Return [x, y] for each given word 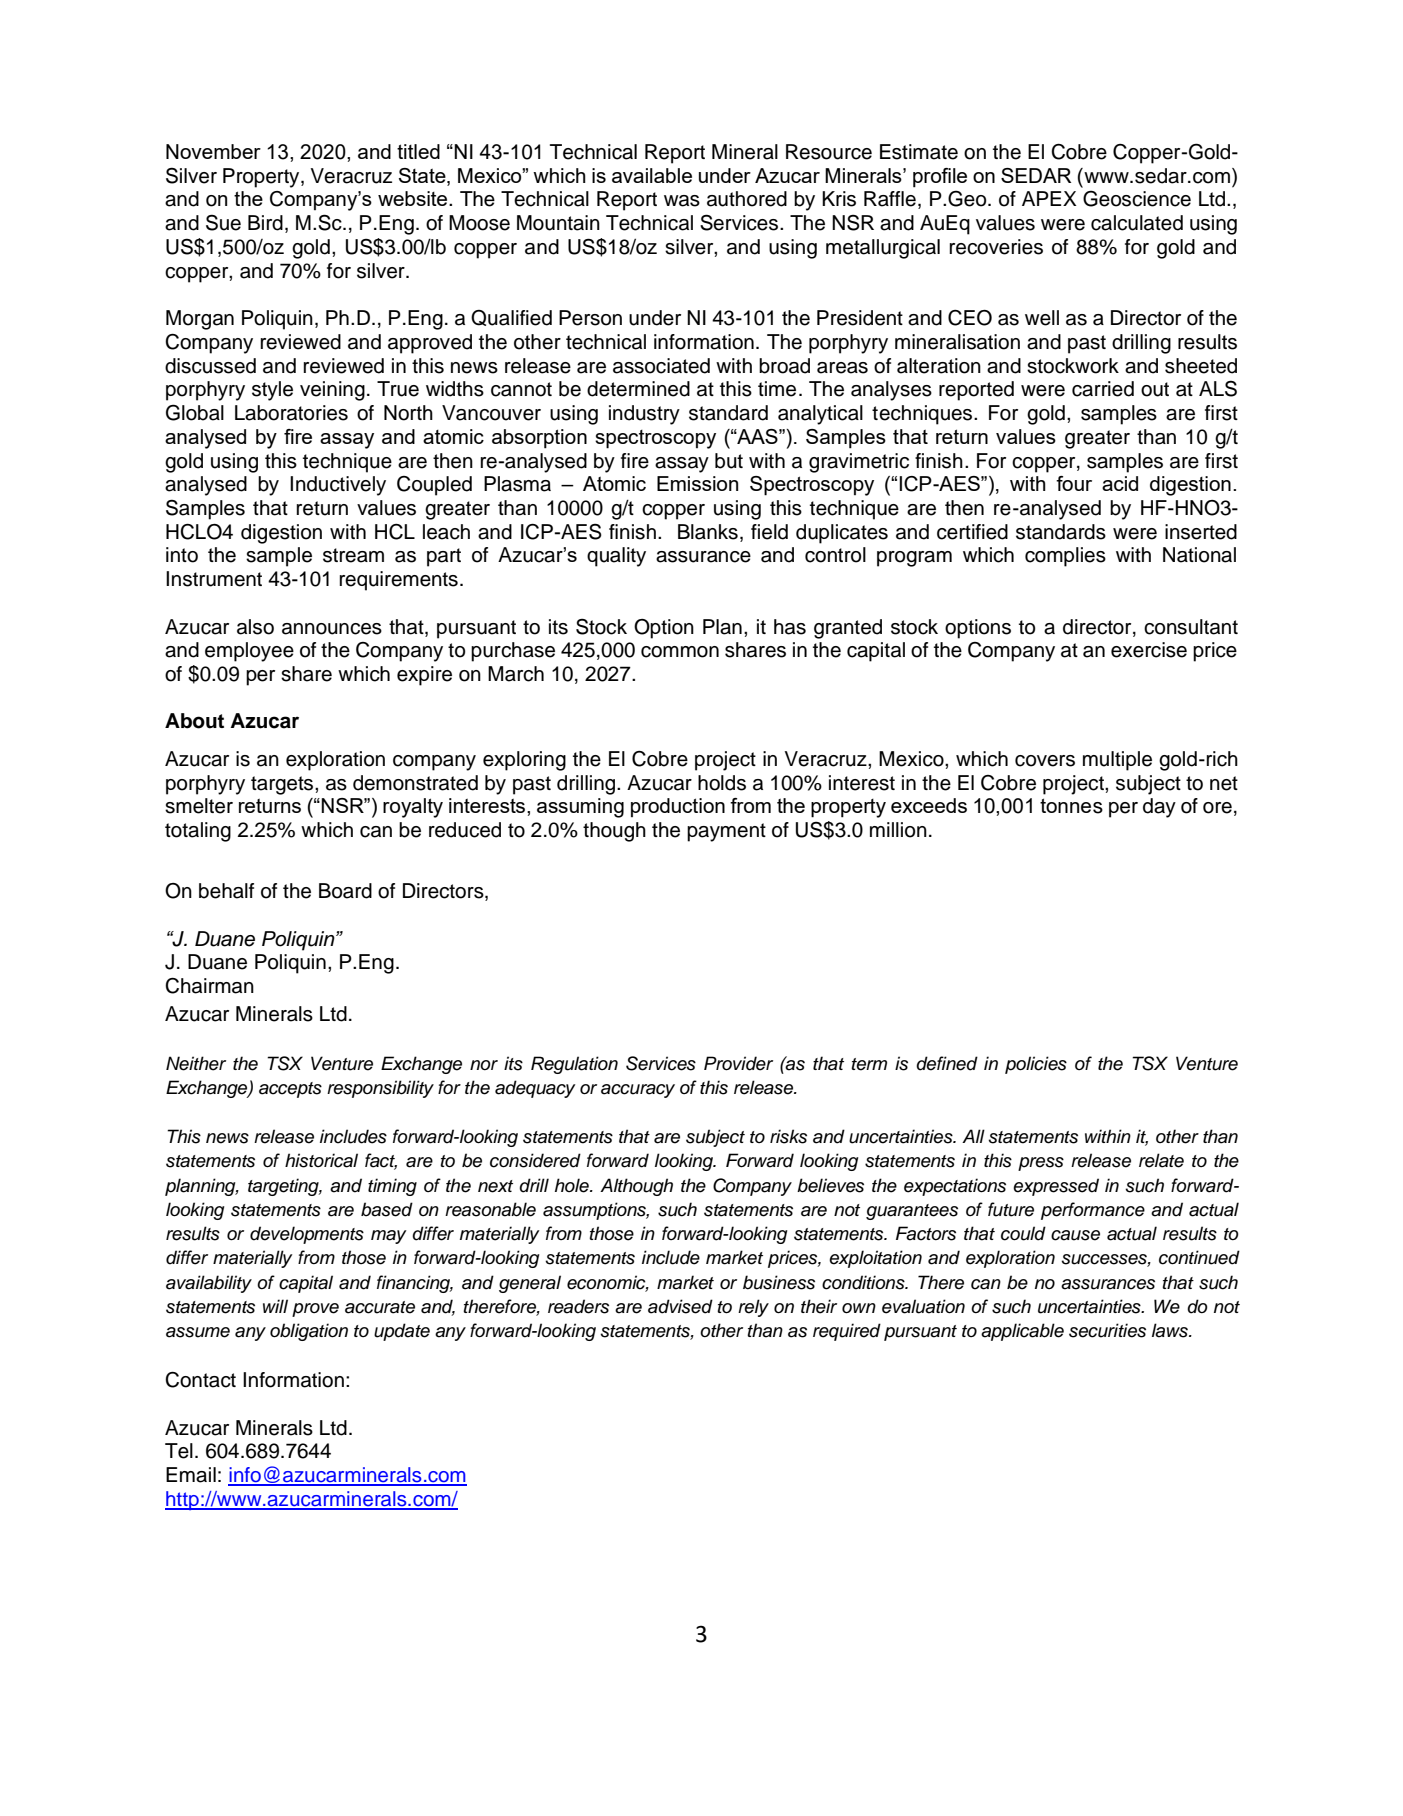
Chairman [209, 986]
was [682, 201]
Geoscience [1137, 198]
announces [332, 629]
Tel [179, 1451]
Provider [738, 1063]
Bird [265, 223]
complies [1065, 557]
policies [1036, 1065]
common [680, 652]
